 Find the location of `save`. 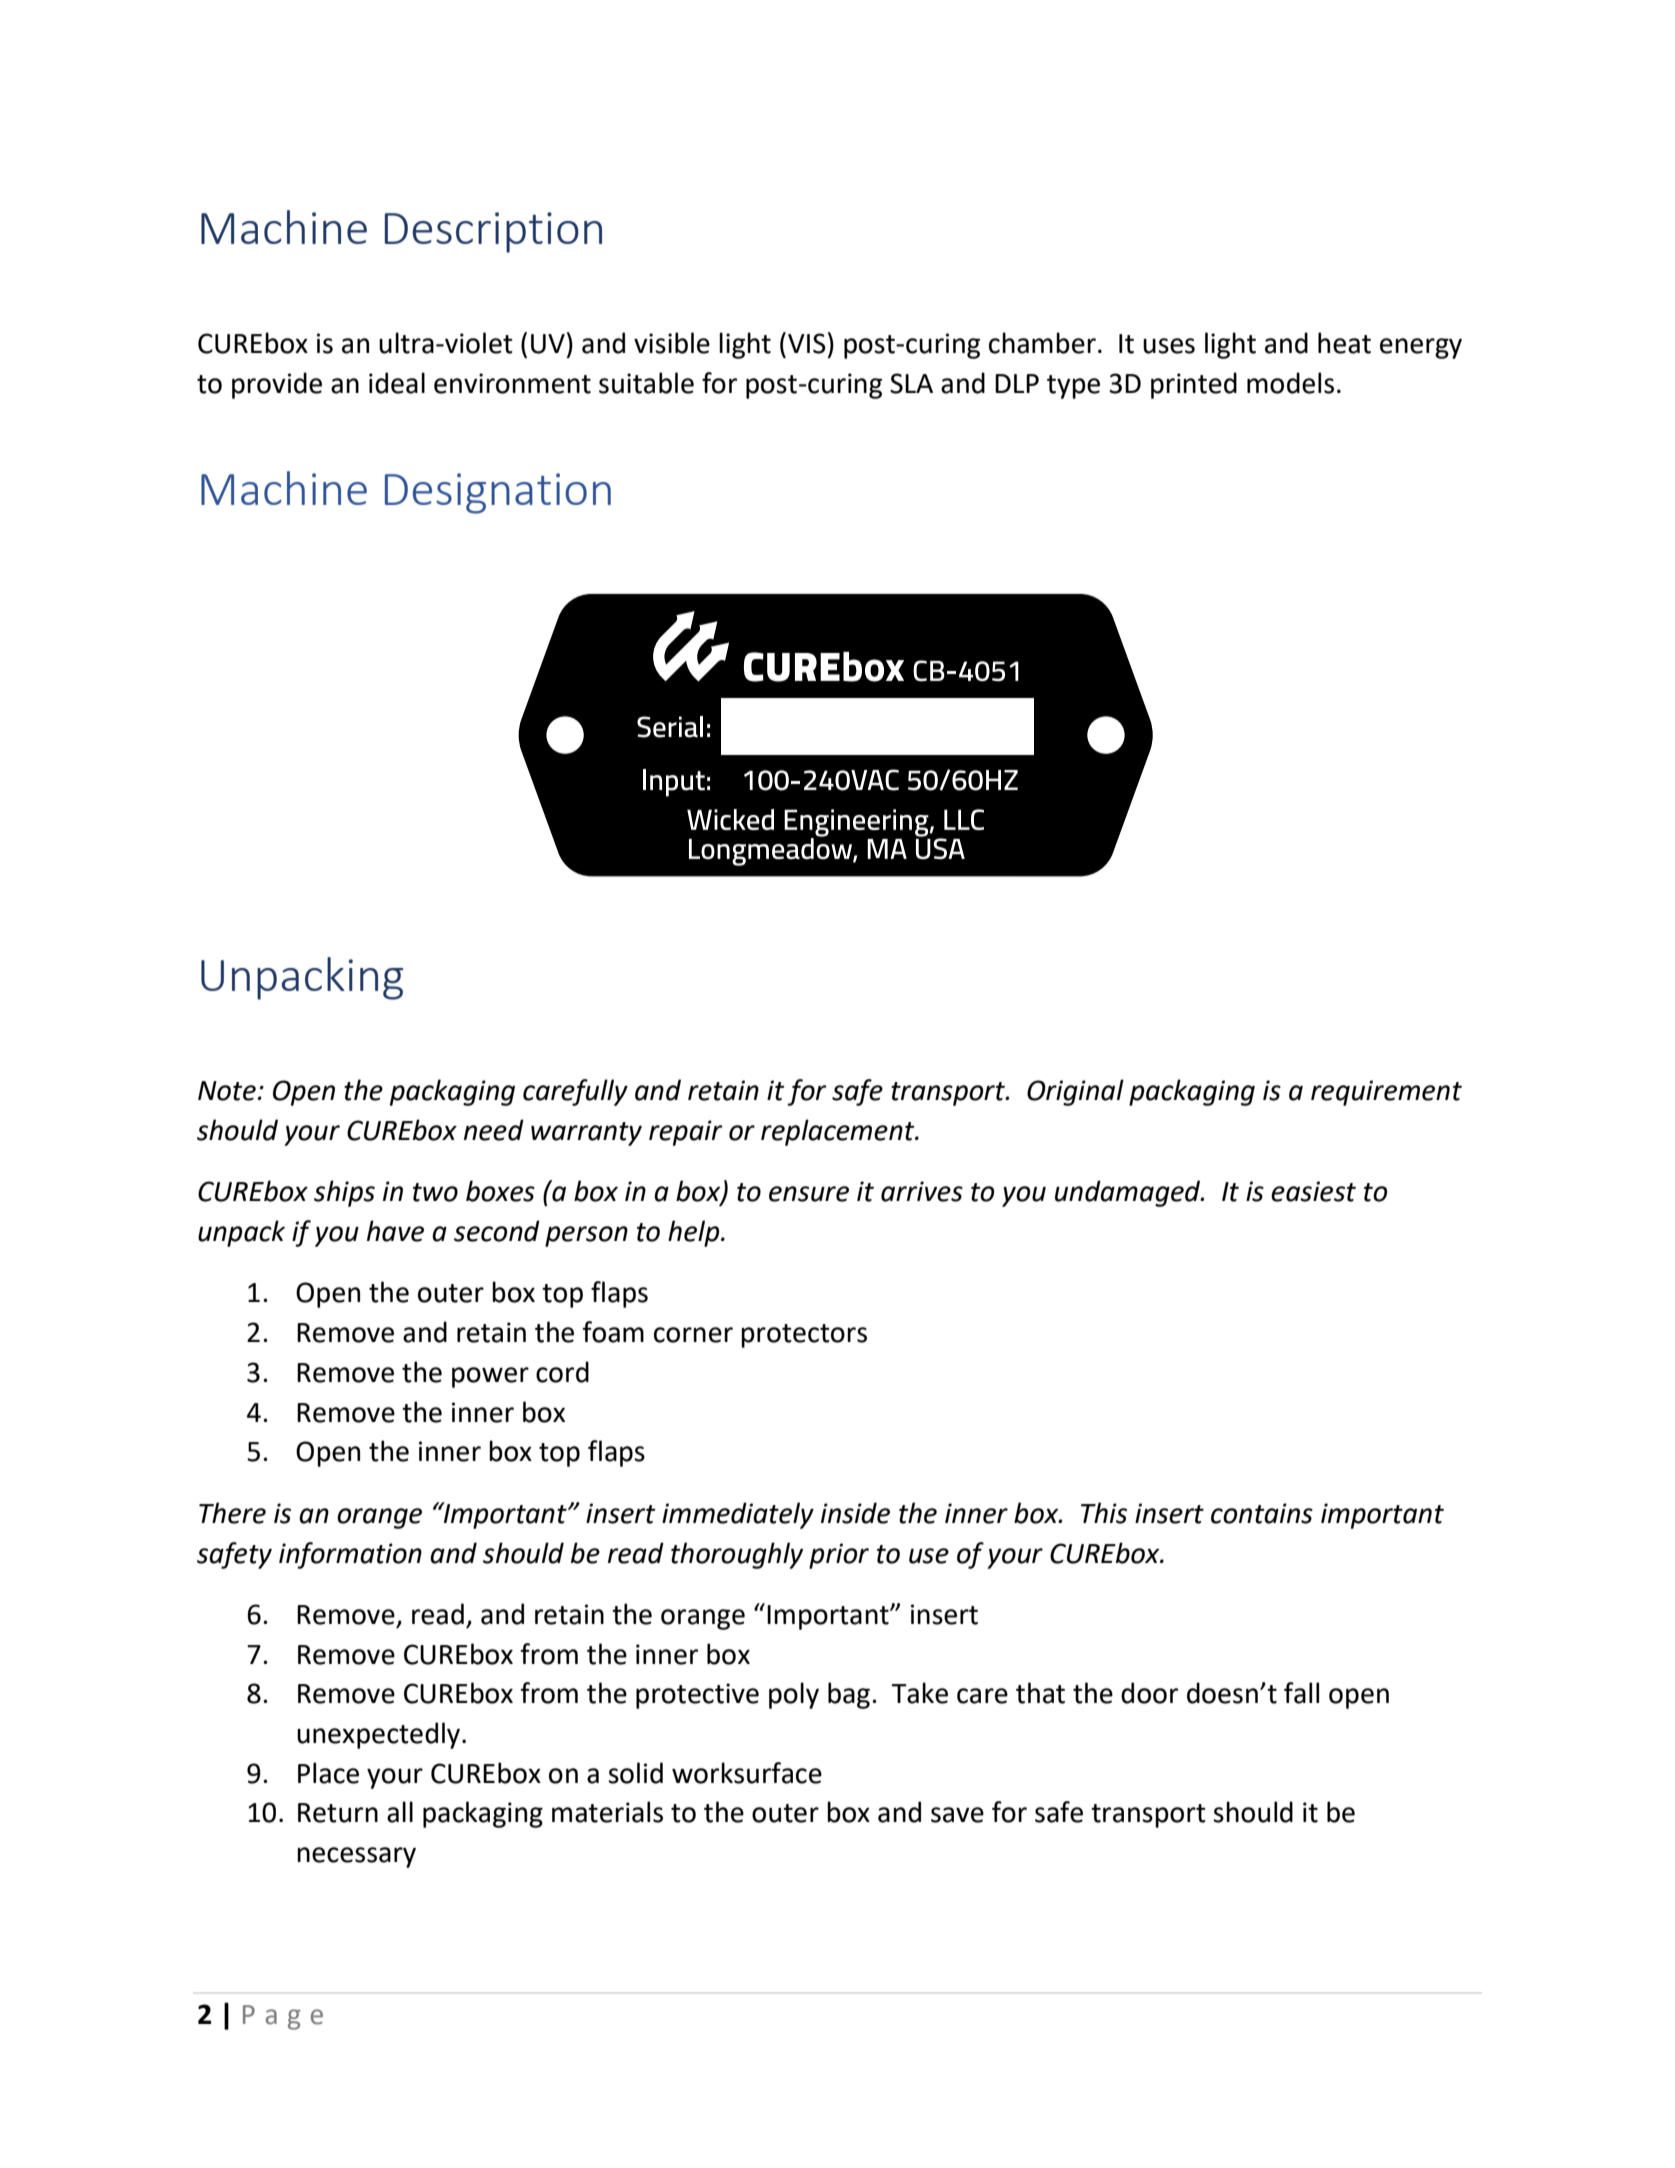

save is located at coordinates (957, 1815).
